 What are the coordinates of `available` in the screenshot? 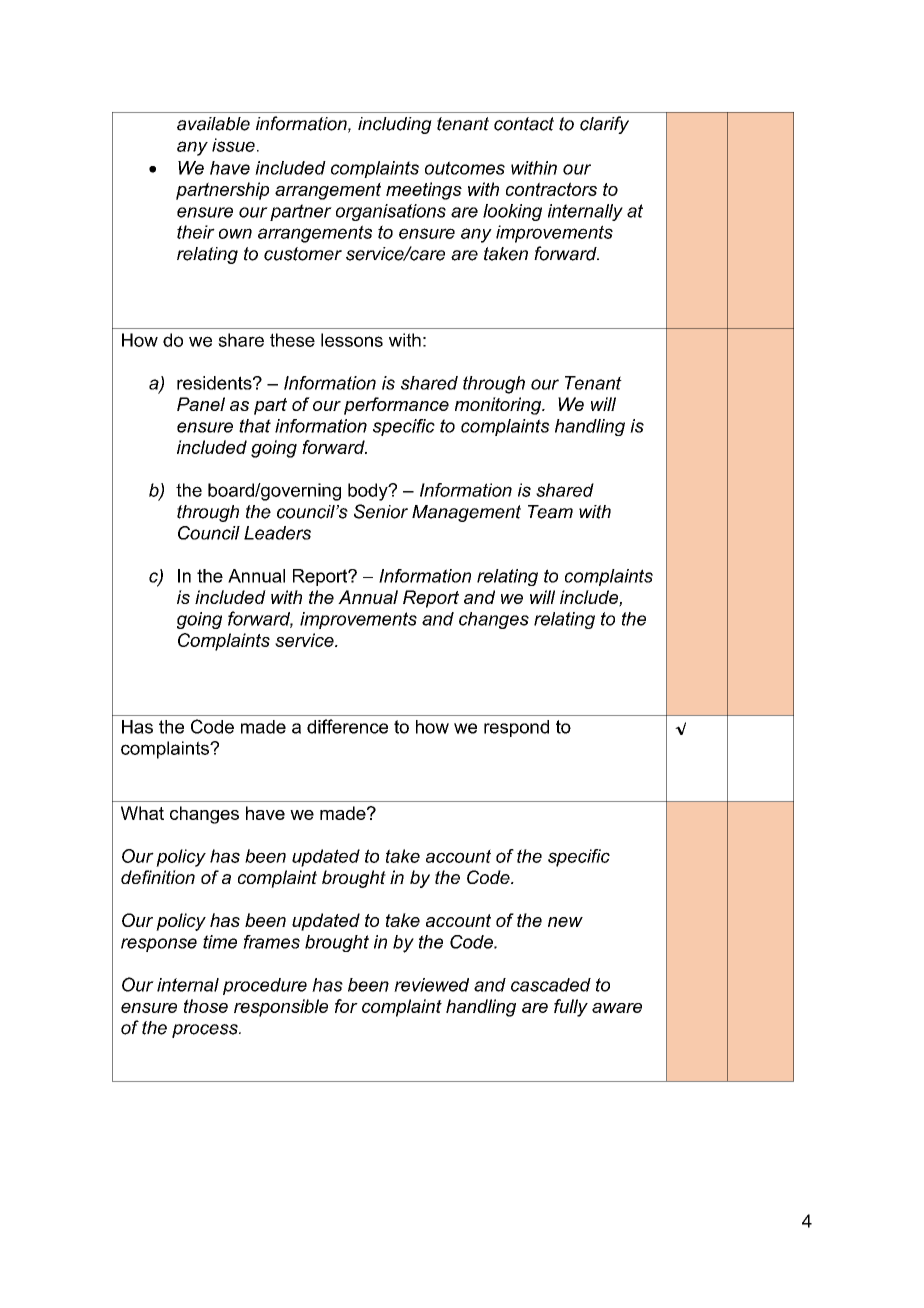 It's located at (213, 124).
